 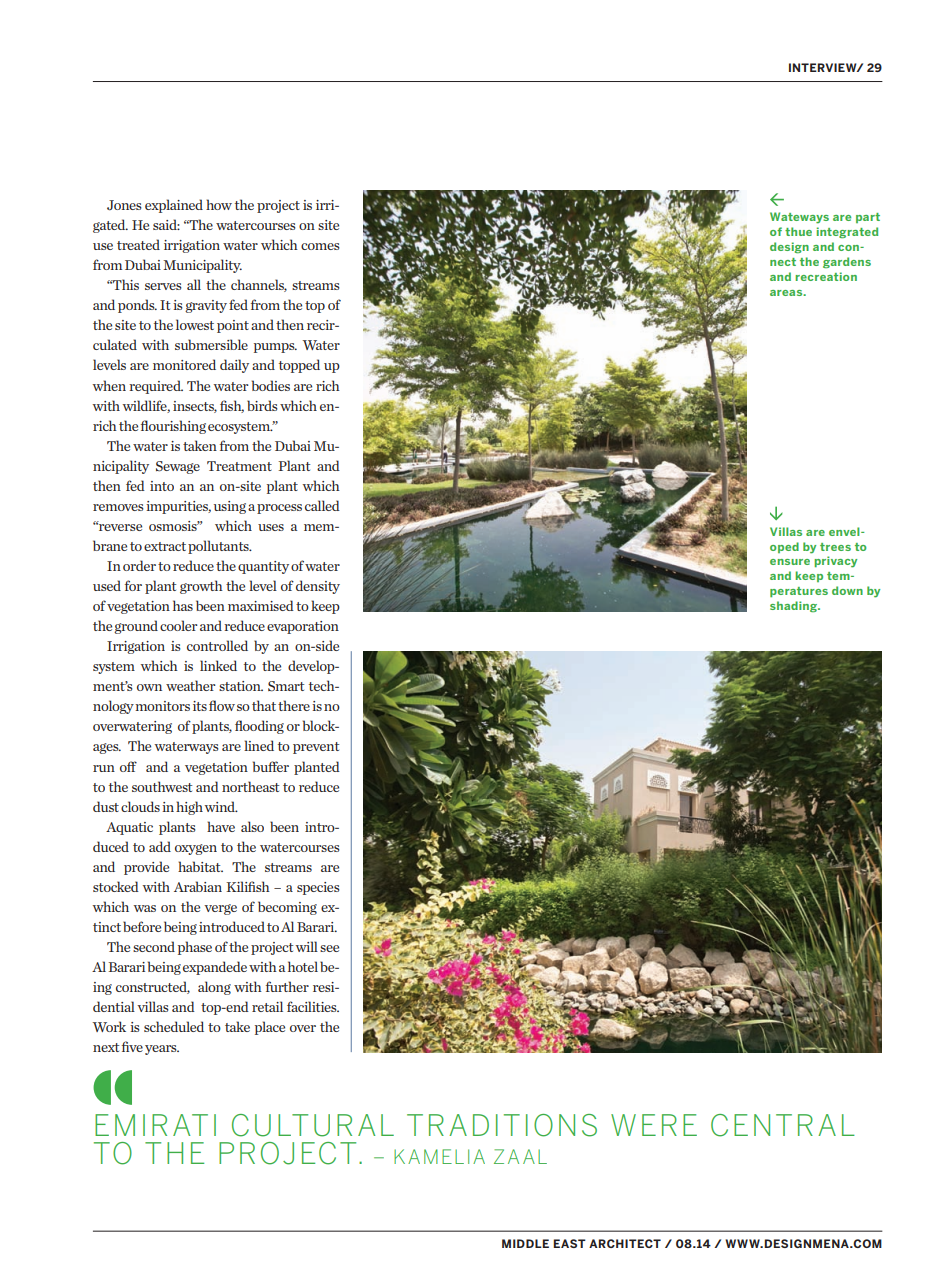 I want to click on comes, so click(x=320, y=246).
